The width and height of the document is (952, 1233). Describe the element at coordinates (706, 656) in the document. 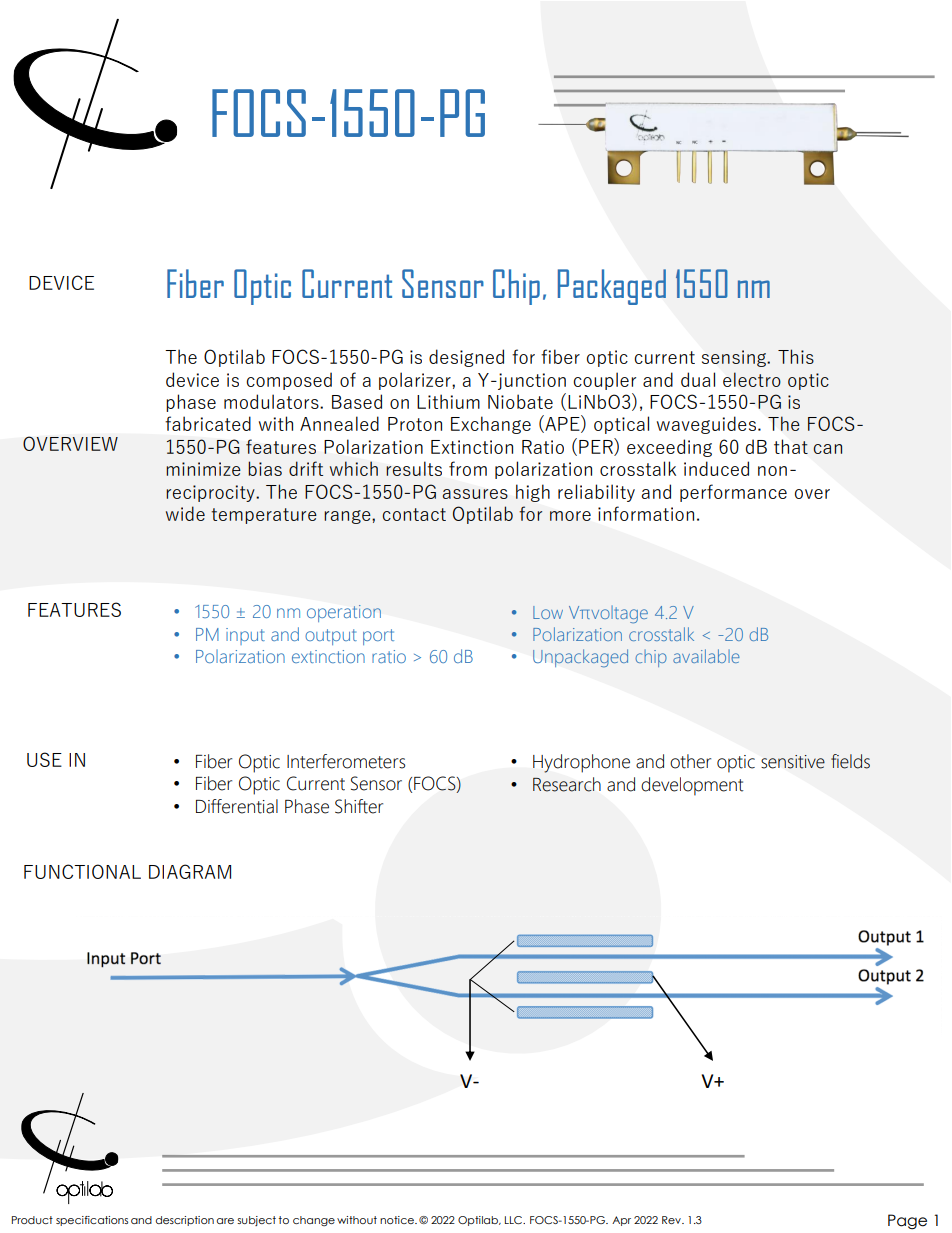

I see `available` at that location.
